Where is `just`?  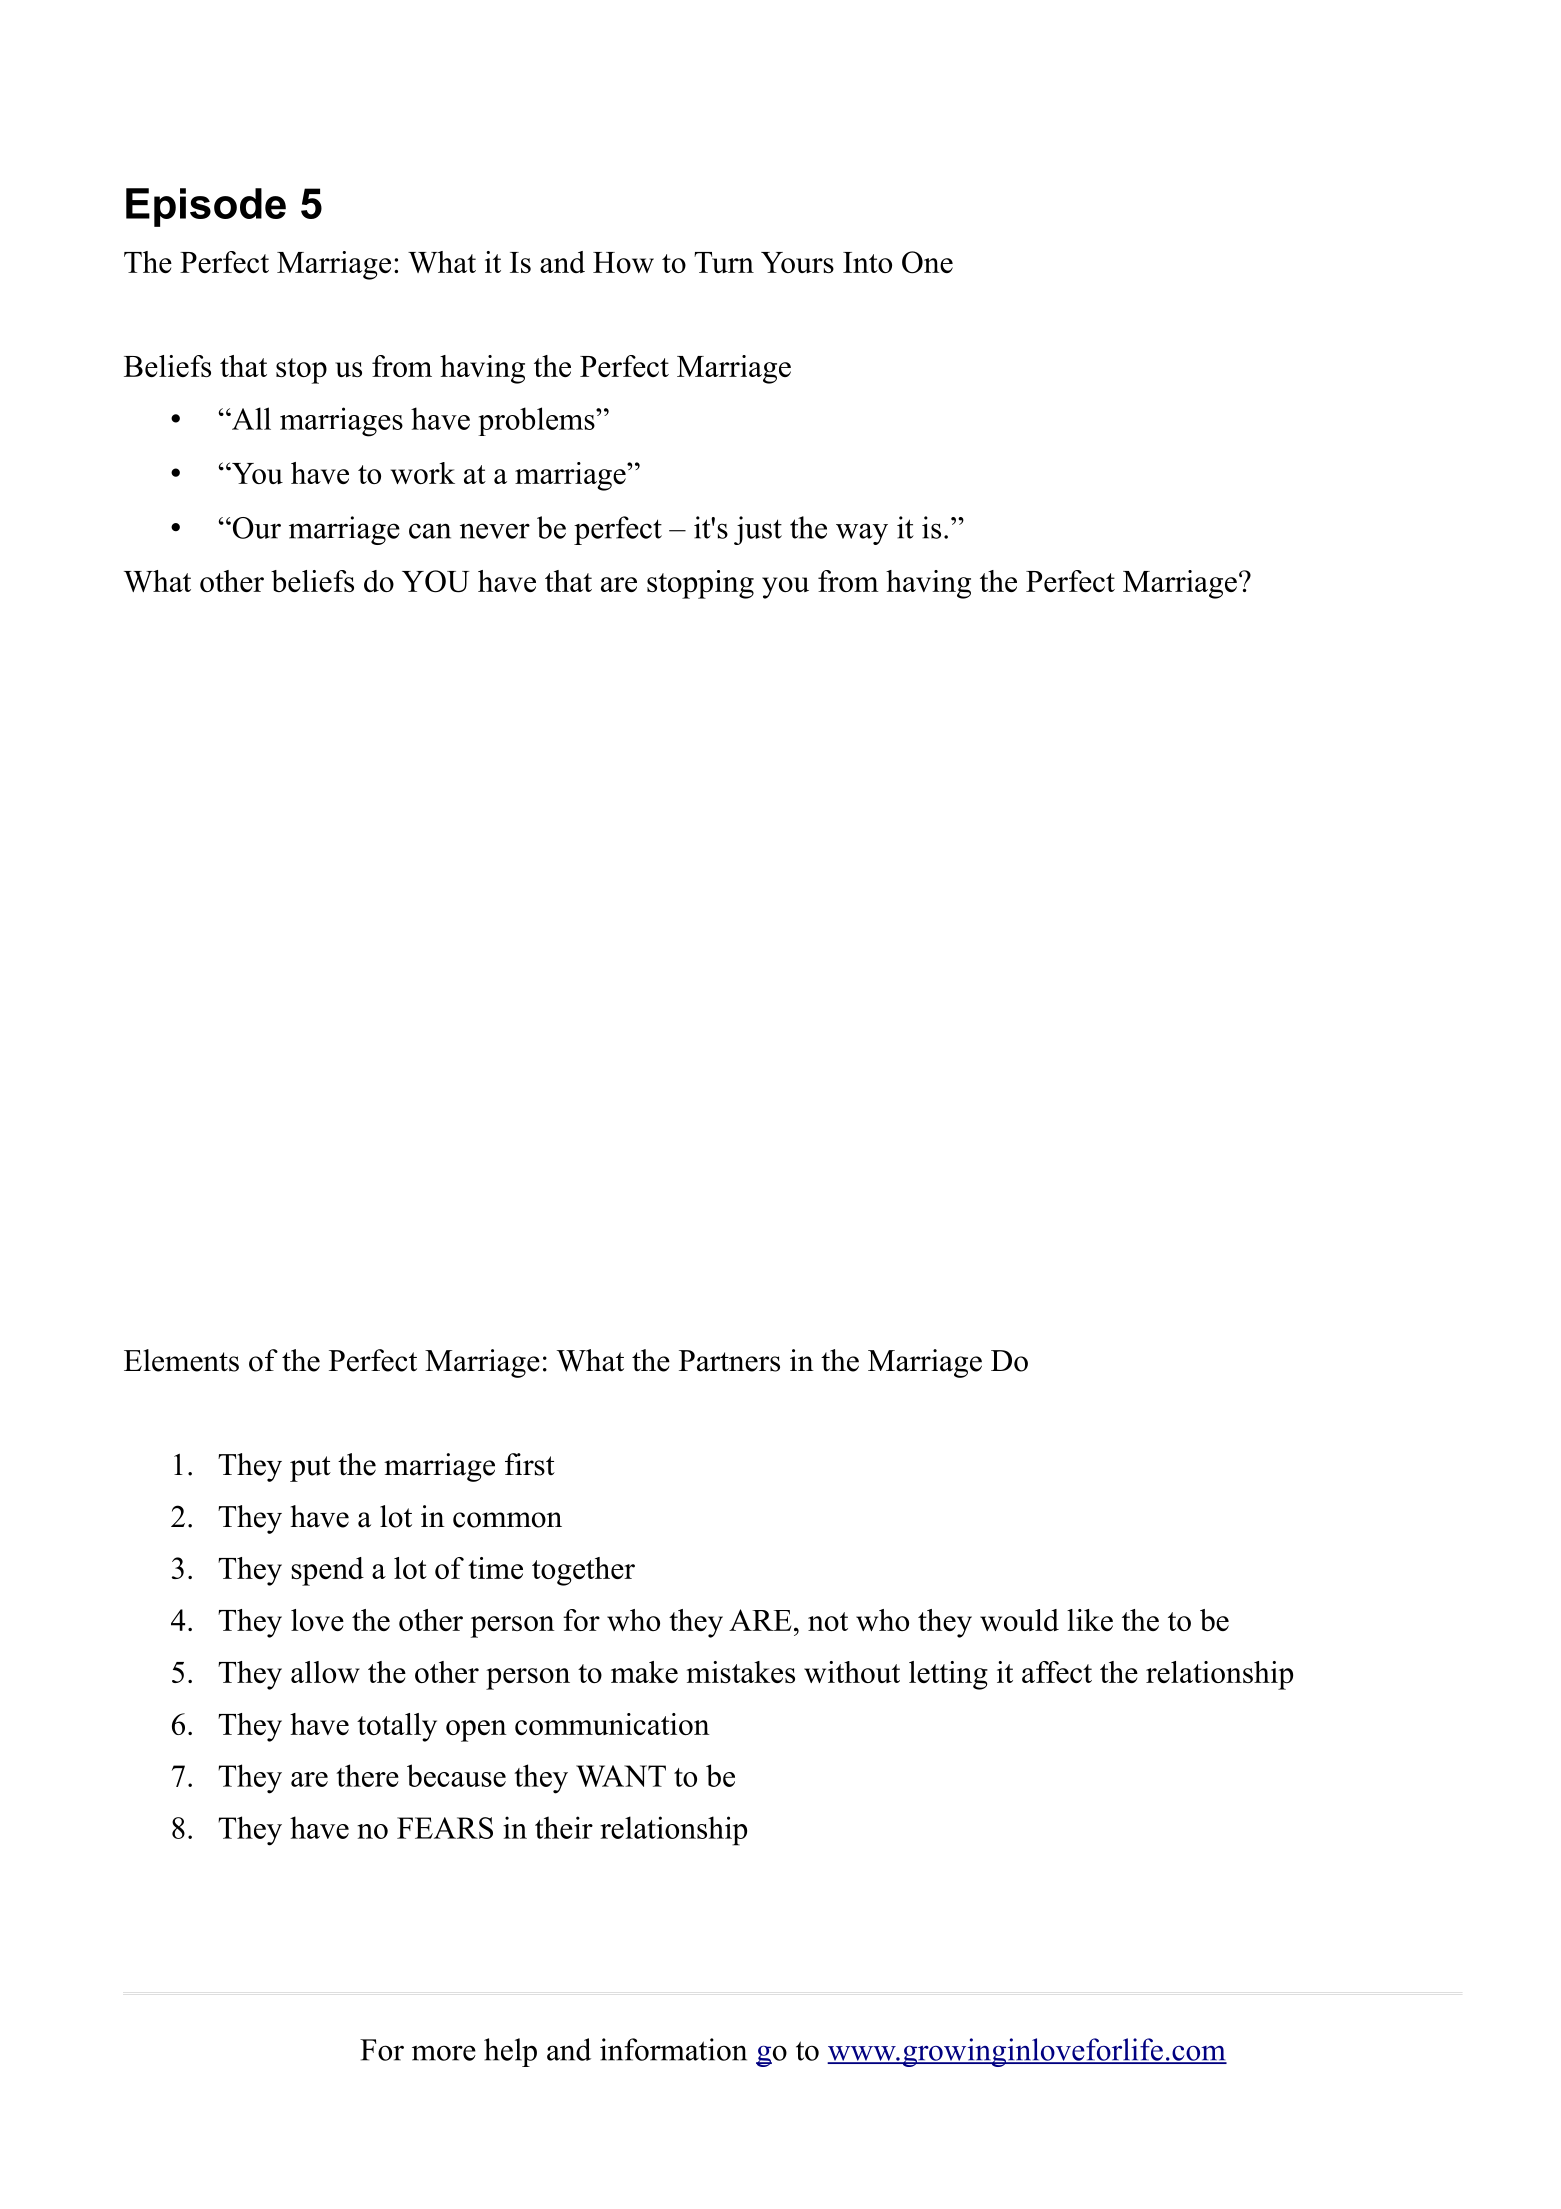 just is located at coordinates (758, 530).
